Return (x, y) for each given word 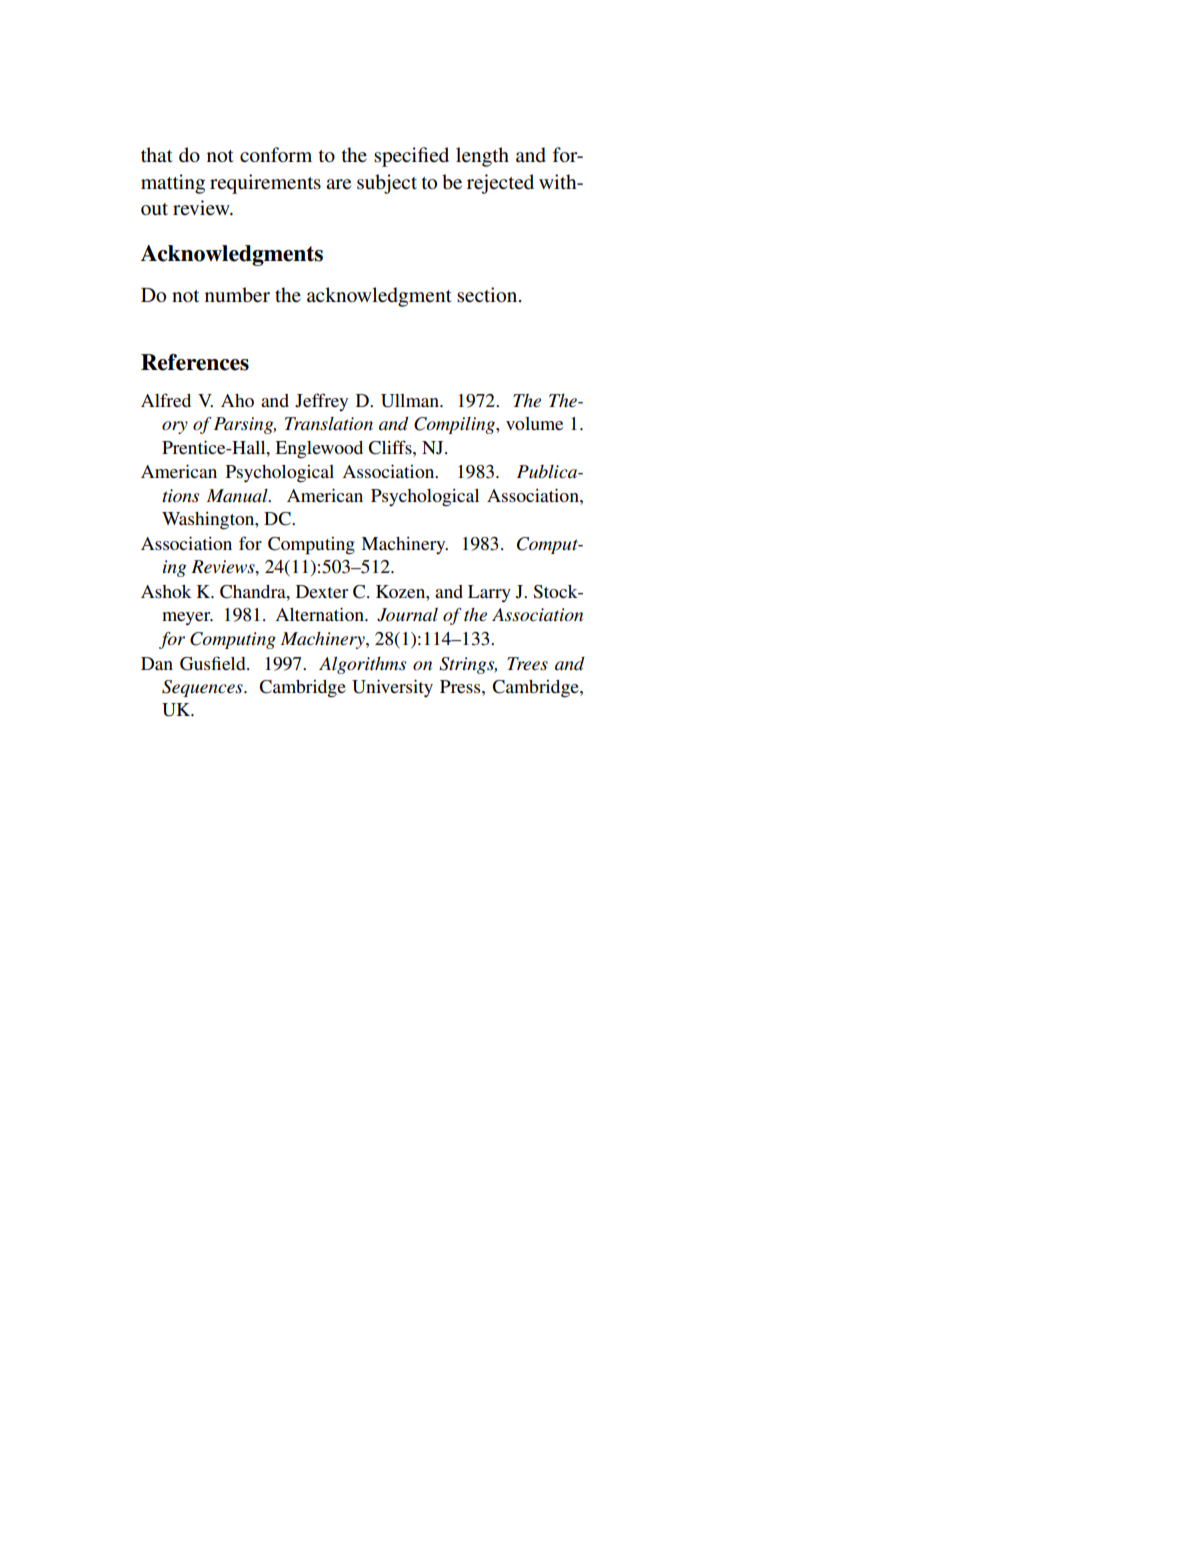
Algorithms (362, 665)
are (338, 184)
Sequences (203, 688)
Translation (329, 424)
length (482, 157)
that (157, 154)
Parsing (245, 425)
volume (534, 423)
